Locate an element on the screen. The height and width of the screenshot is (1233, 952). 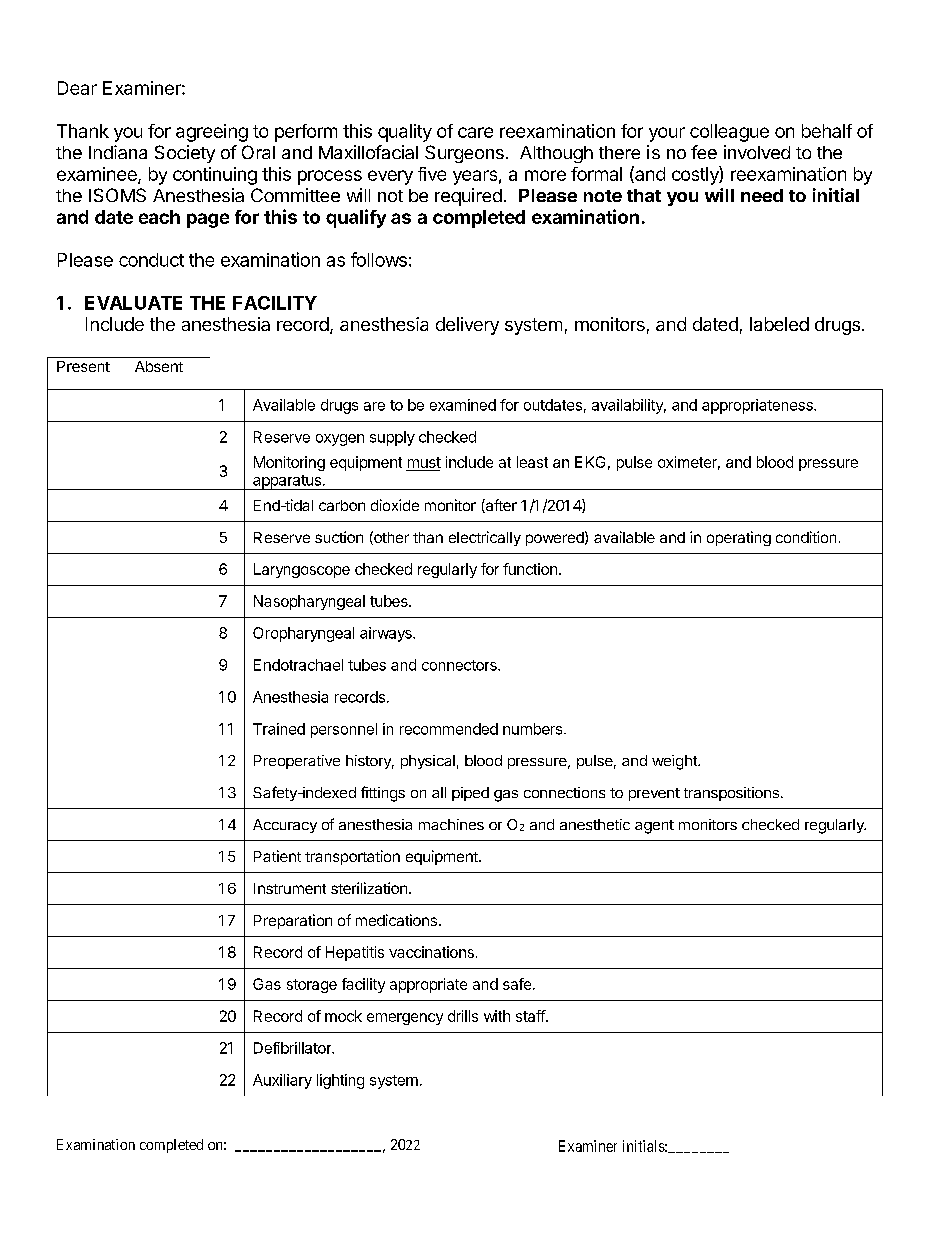
staff is located at coordinates (531, 1016).
